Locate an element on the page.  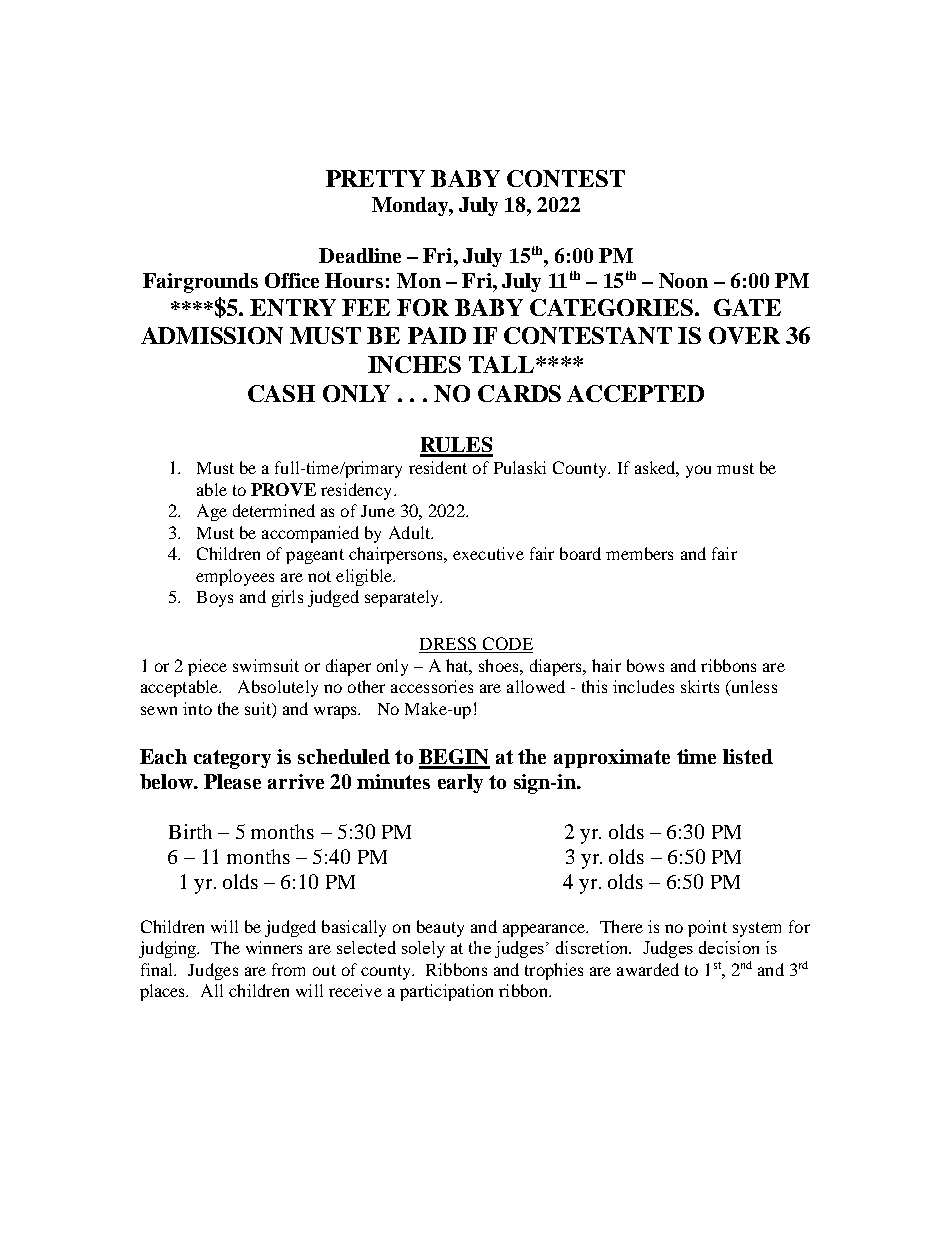
winners is located at coordinates (274, 947).
